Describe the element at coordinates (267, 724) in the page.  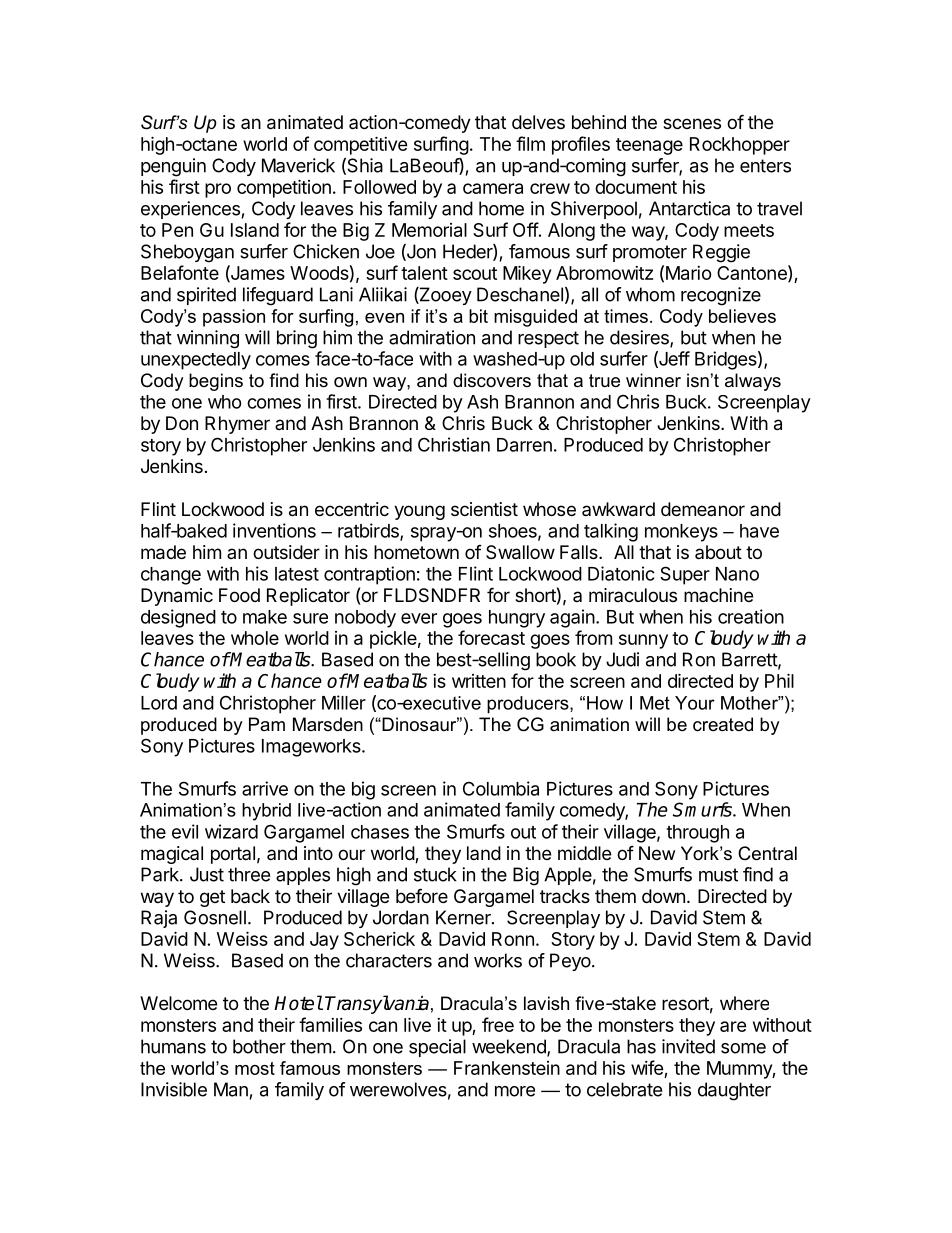
I see `Pam` at that location.
